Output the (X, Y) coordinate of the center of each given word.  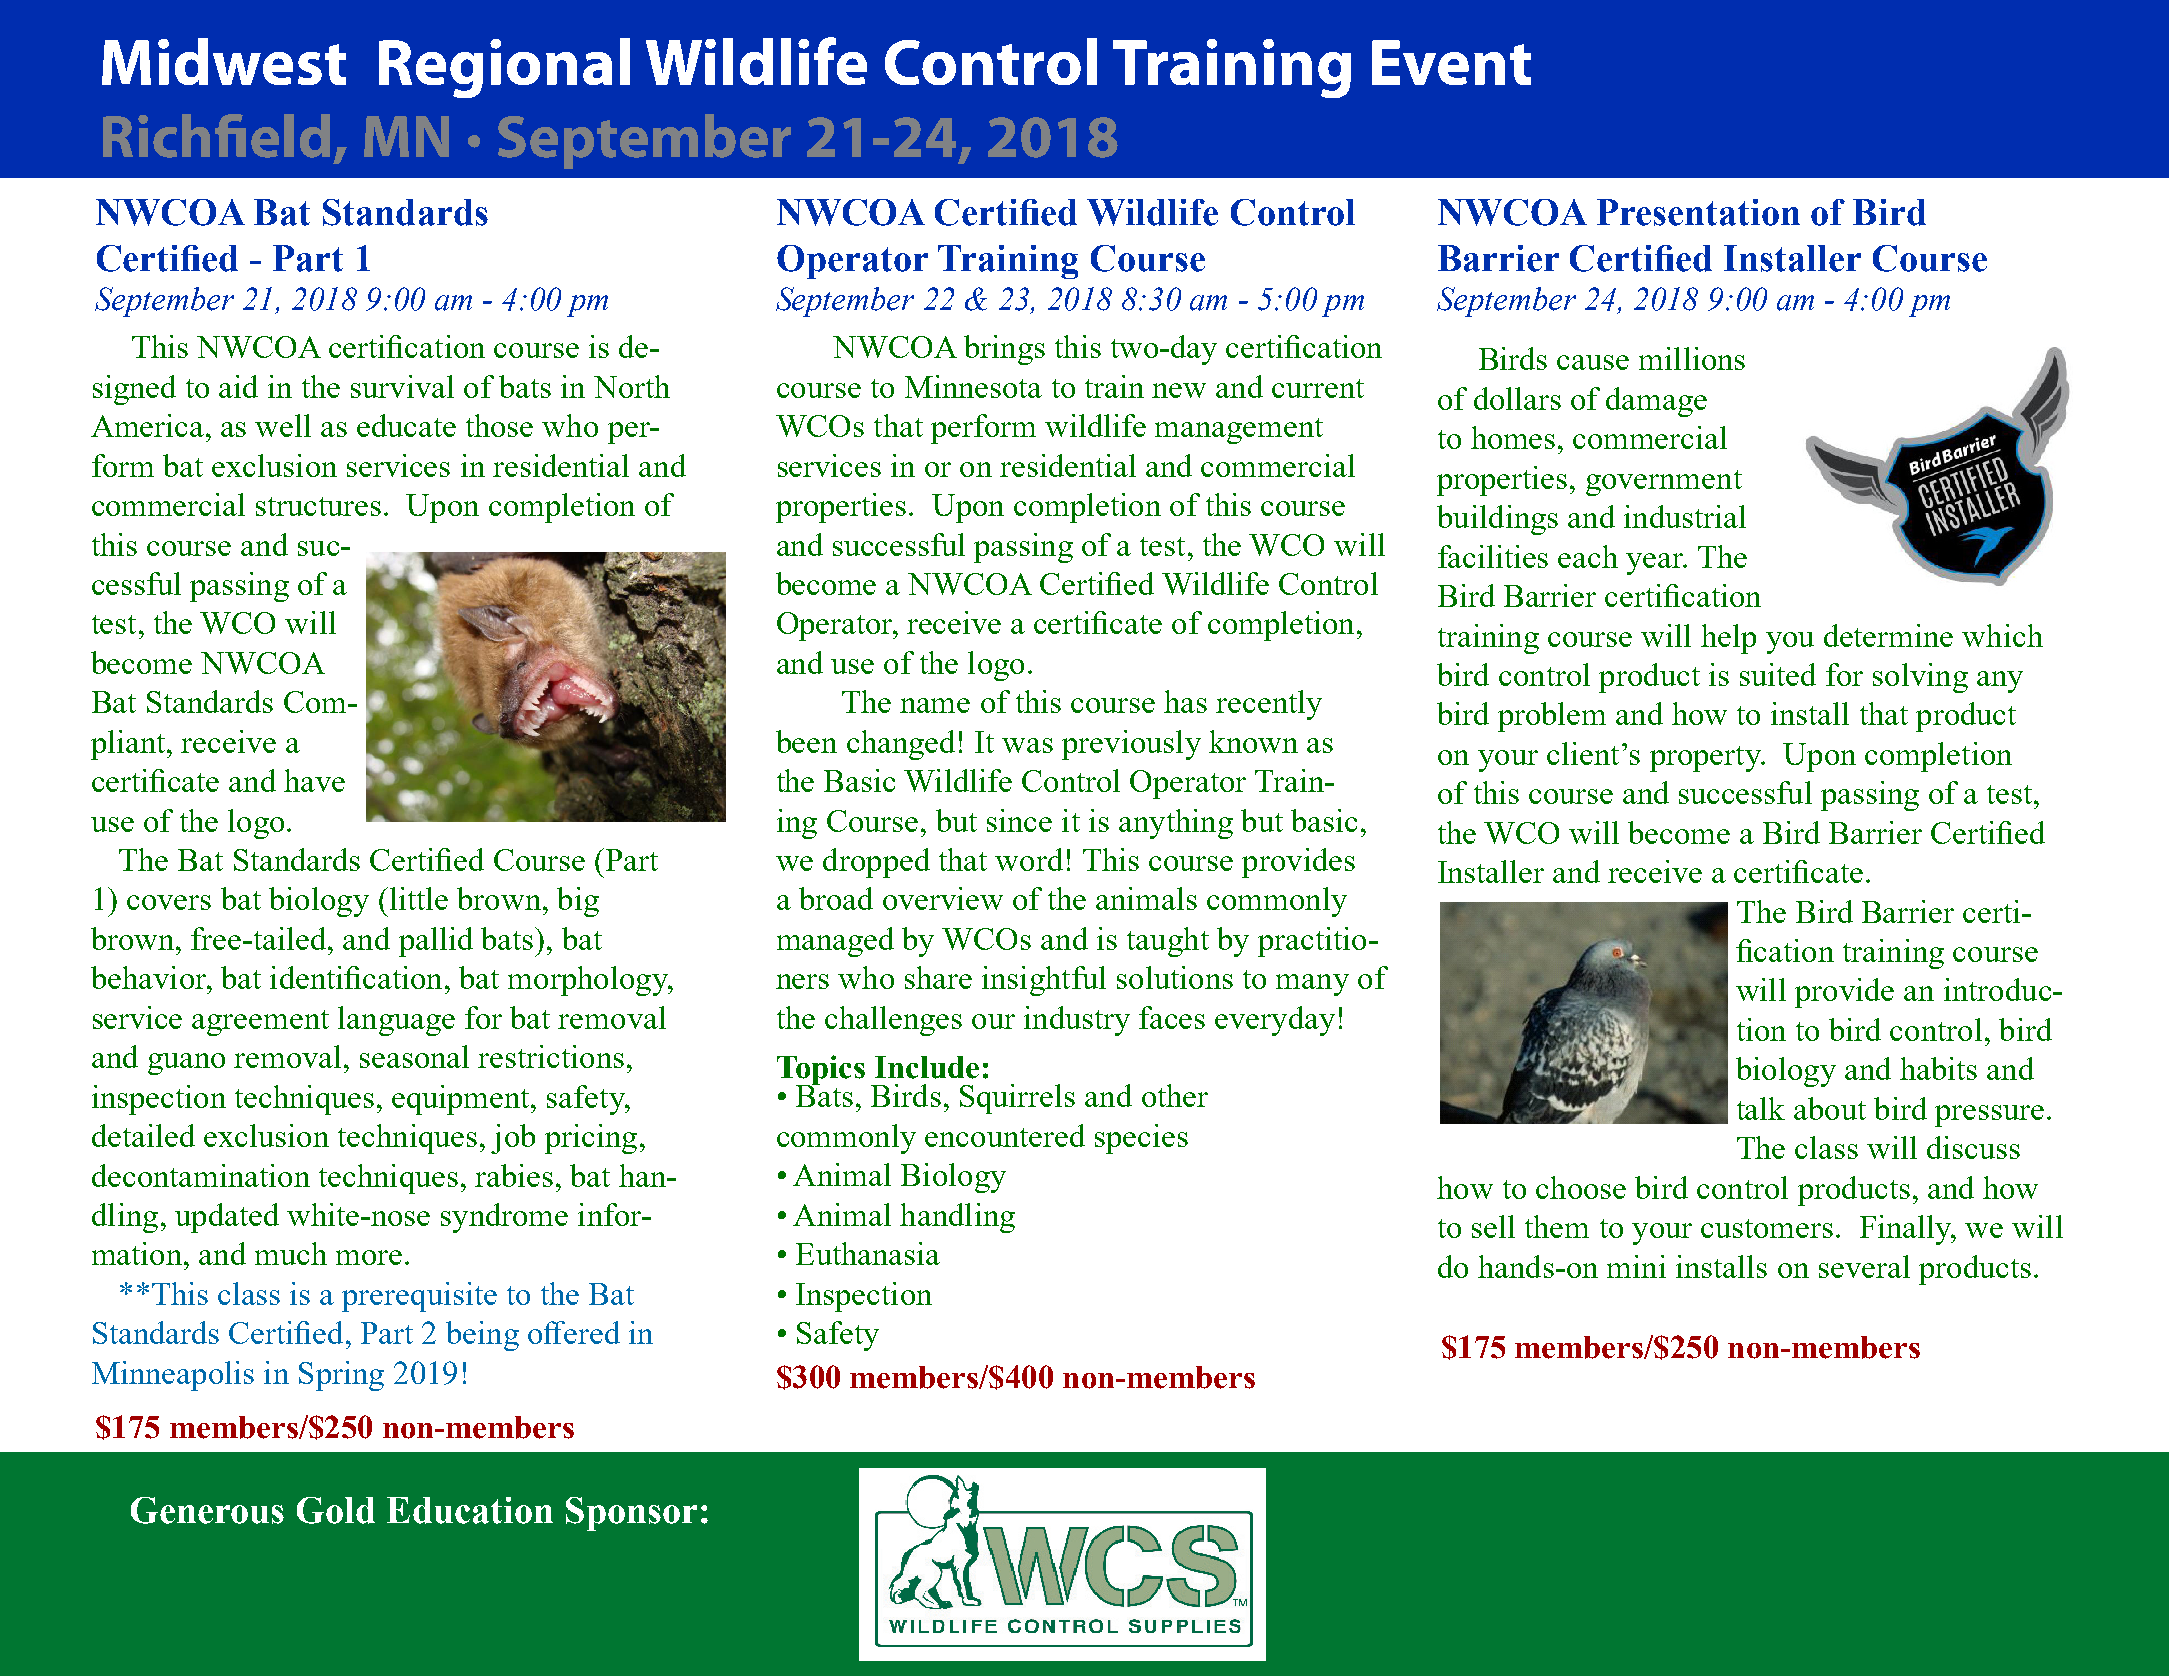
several (1864, 1266)
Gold (336, 1510)
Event (1451, 62)
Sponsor (631, 1514)
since (1019, 820)
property (1706, 759)
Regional (504, 68)
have (314, 780)
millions (1692, 358)
